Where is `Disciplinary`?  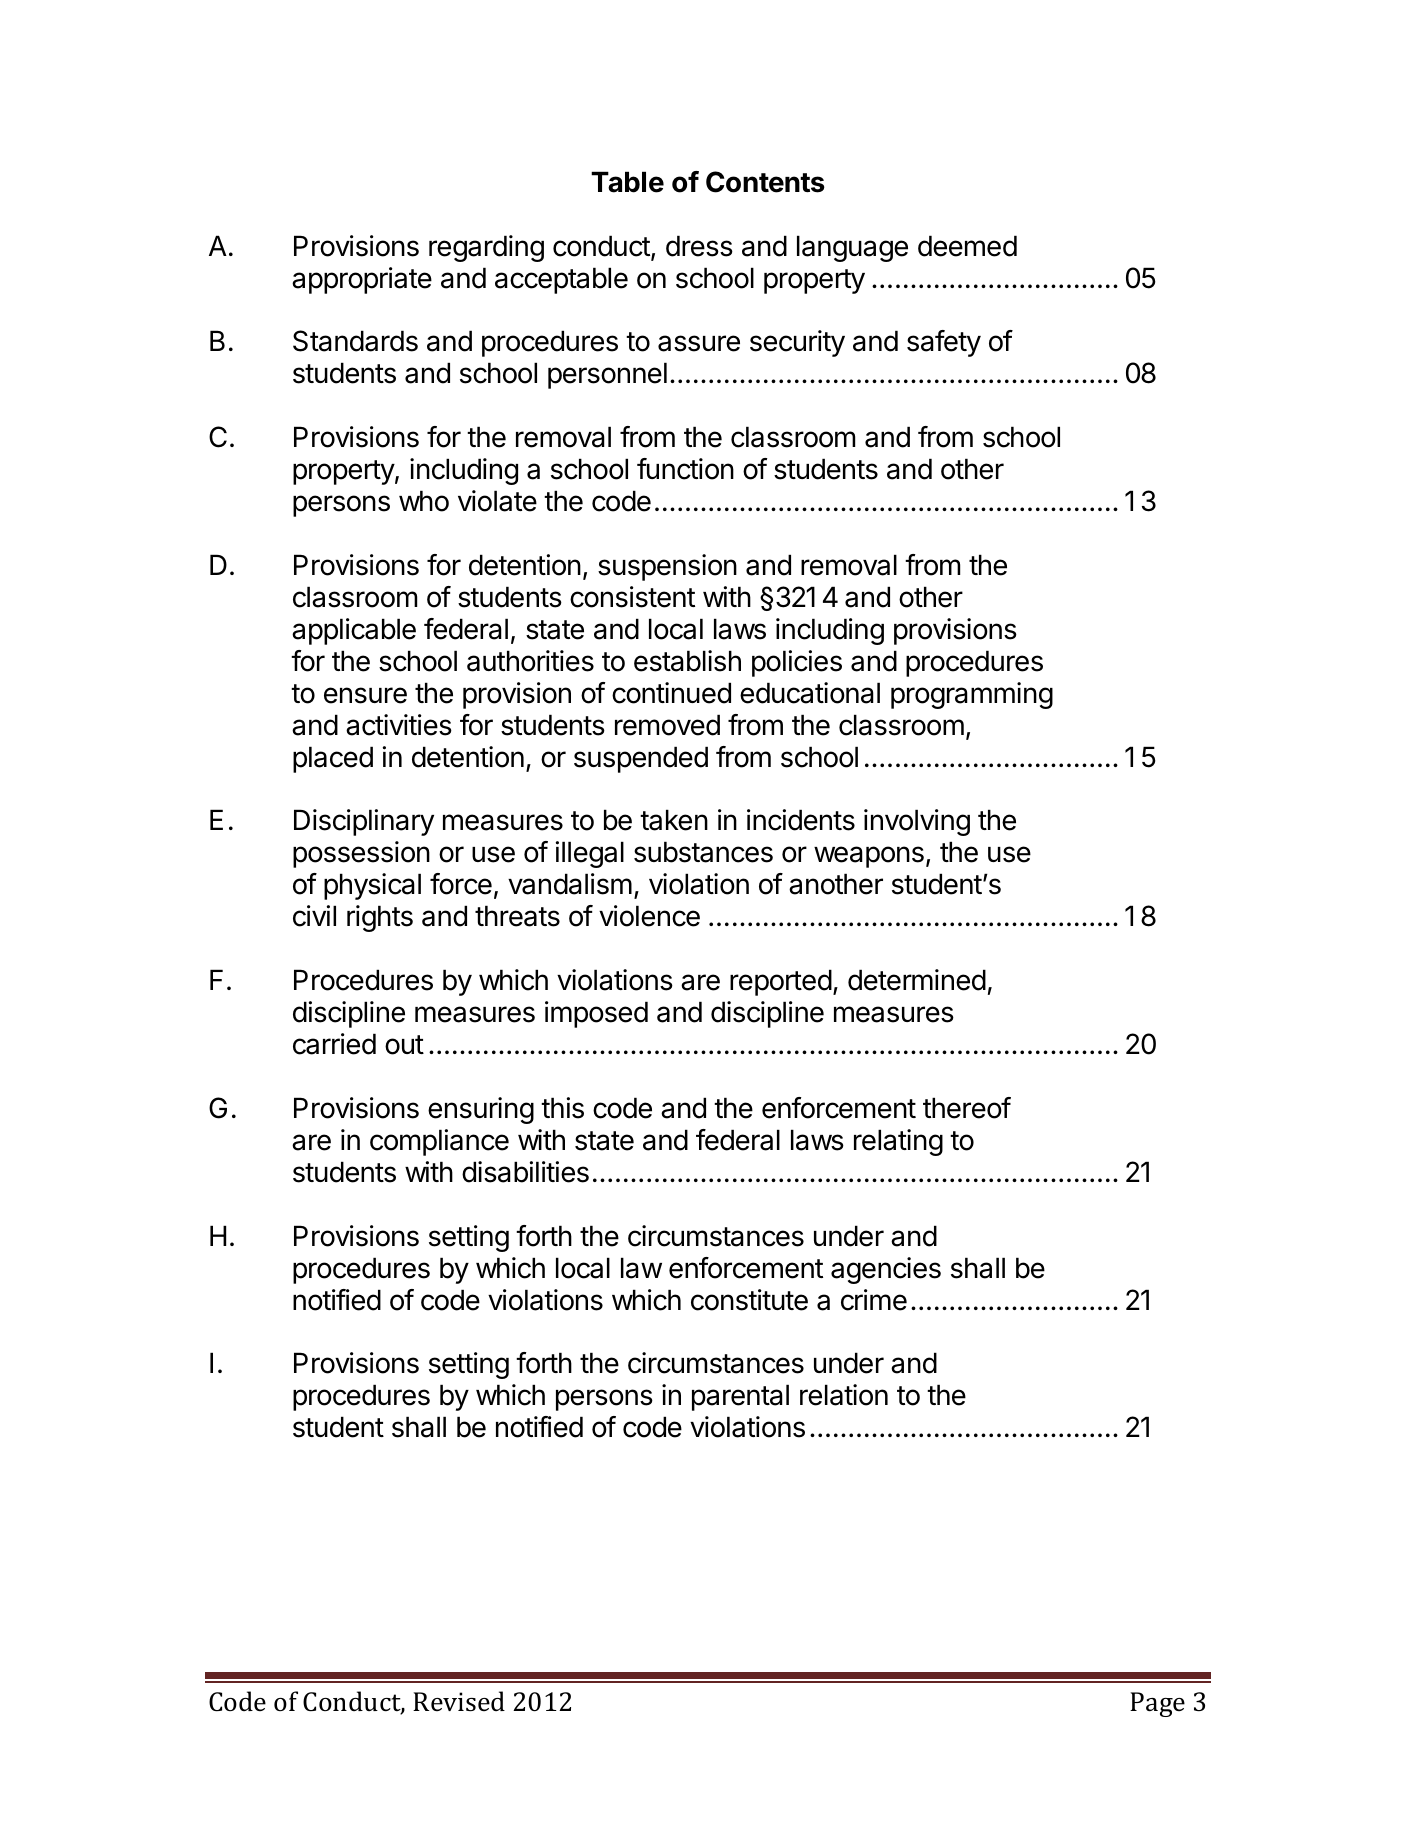 Disciplinary is located at coordinates (364, 822).
